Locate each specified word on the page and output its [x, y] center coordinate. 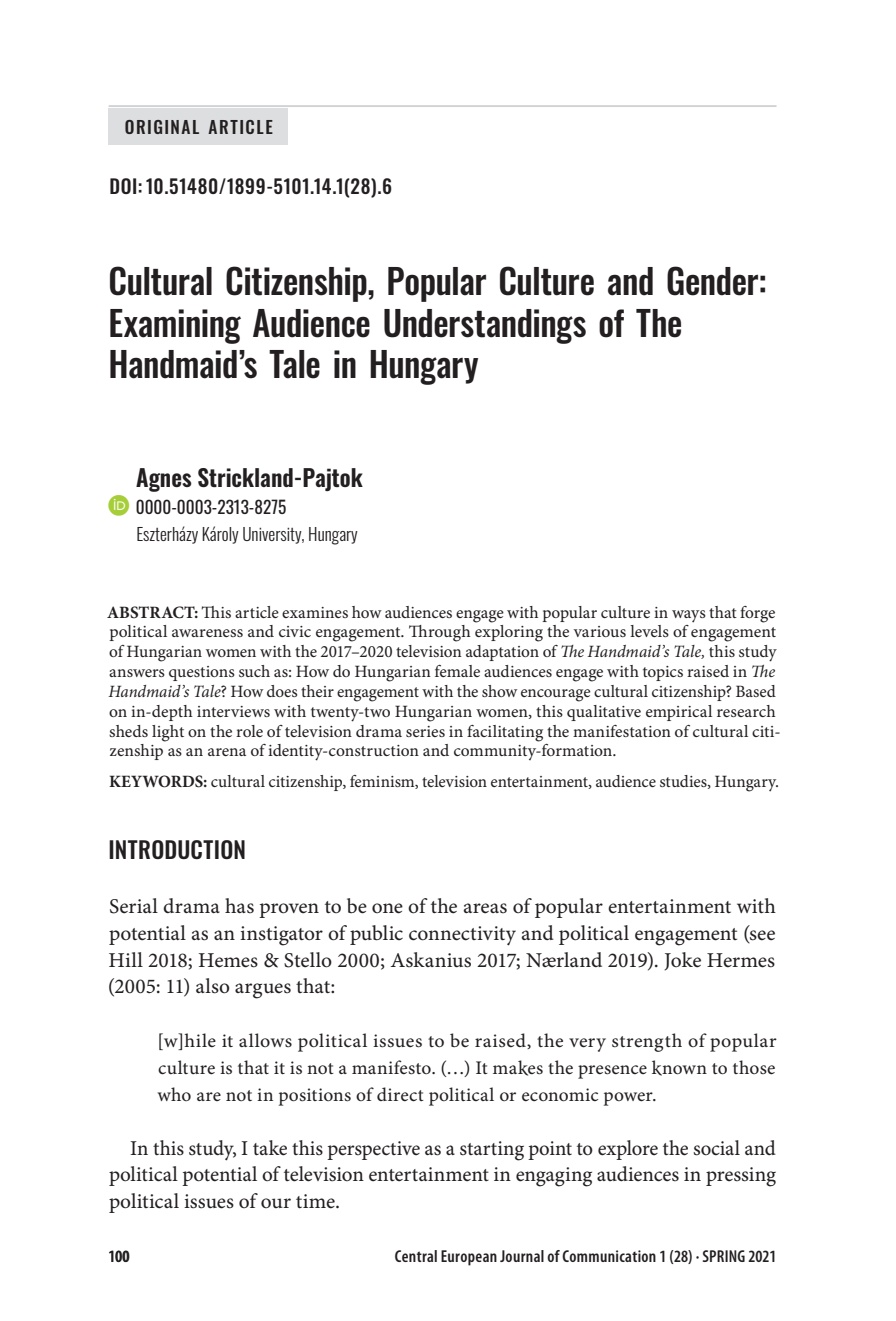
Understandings [485, 326]
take [270, 1148]
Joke [683, 961]
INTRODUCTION [177, 849]
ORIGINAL [162, 127]
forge [757, 614]
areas [485, 908]
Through [440, 633]
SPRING [724, 1256]
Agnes [164, 480]
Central [416, 1256]
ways [689, 616]
